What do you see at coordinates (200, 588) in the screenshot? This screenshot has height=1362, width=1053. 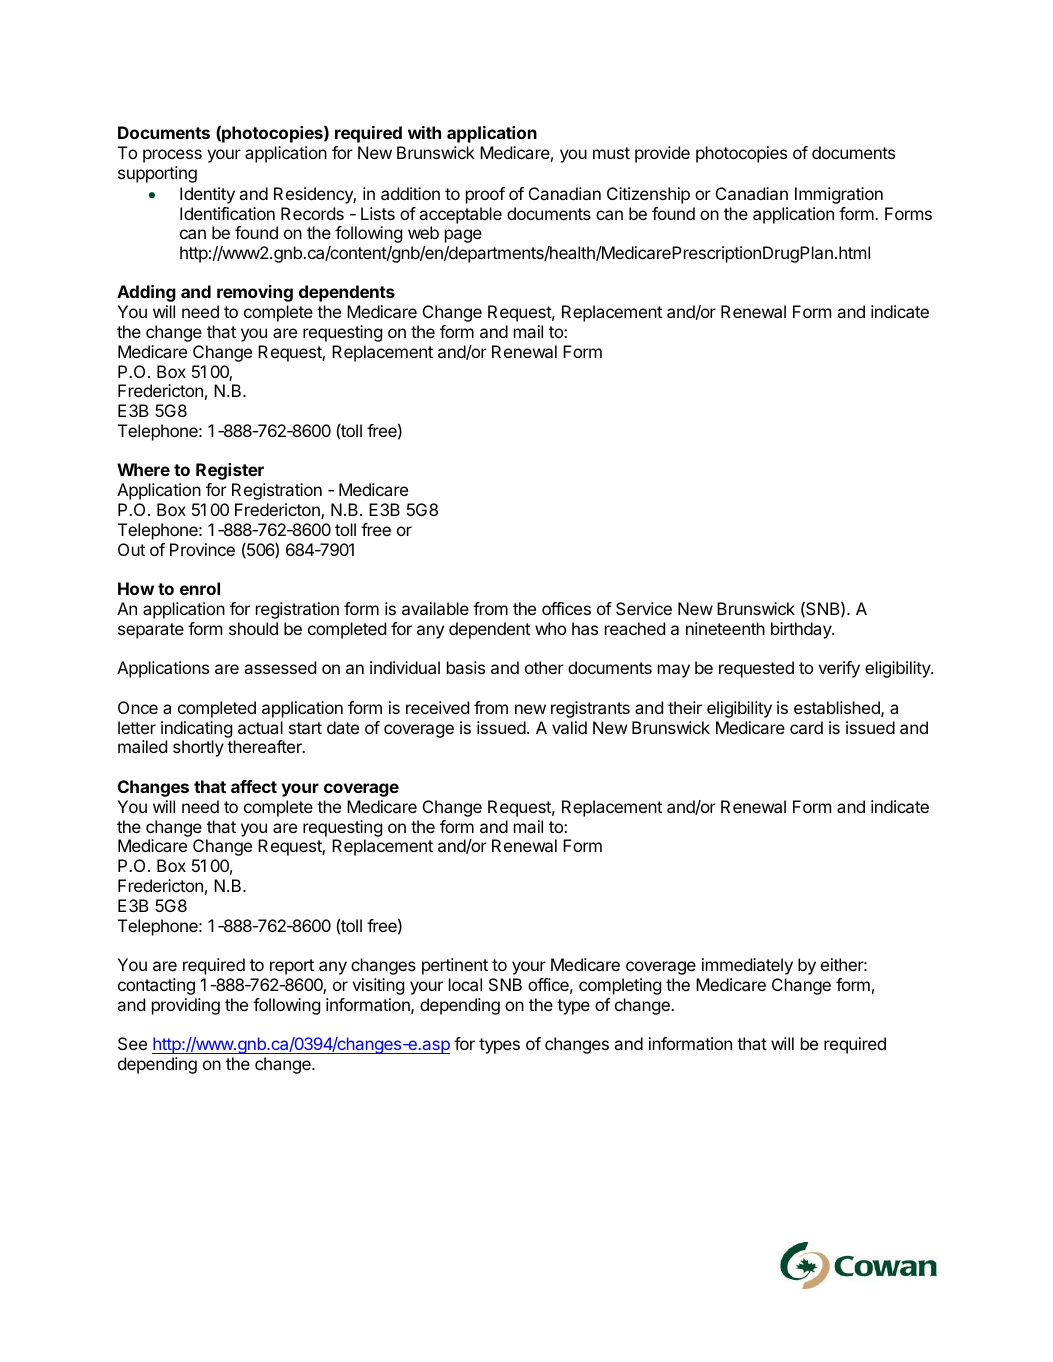 I see `enrol` at bounding box center [200, 588].
